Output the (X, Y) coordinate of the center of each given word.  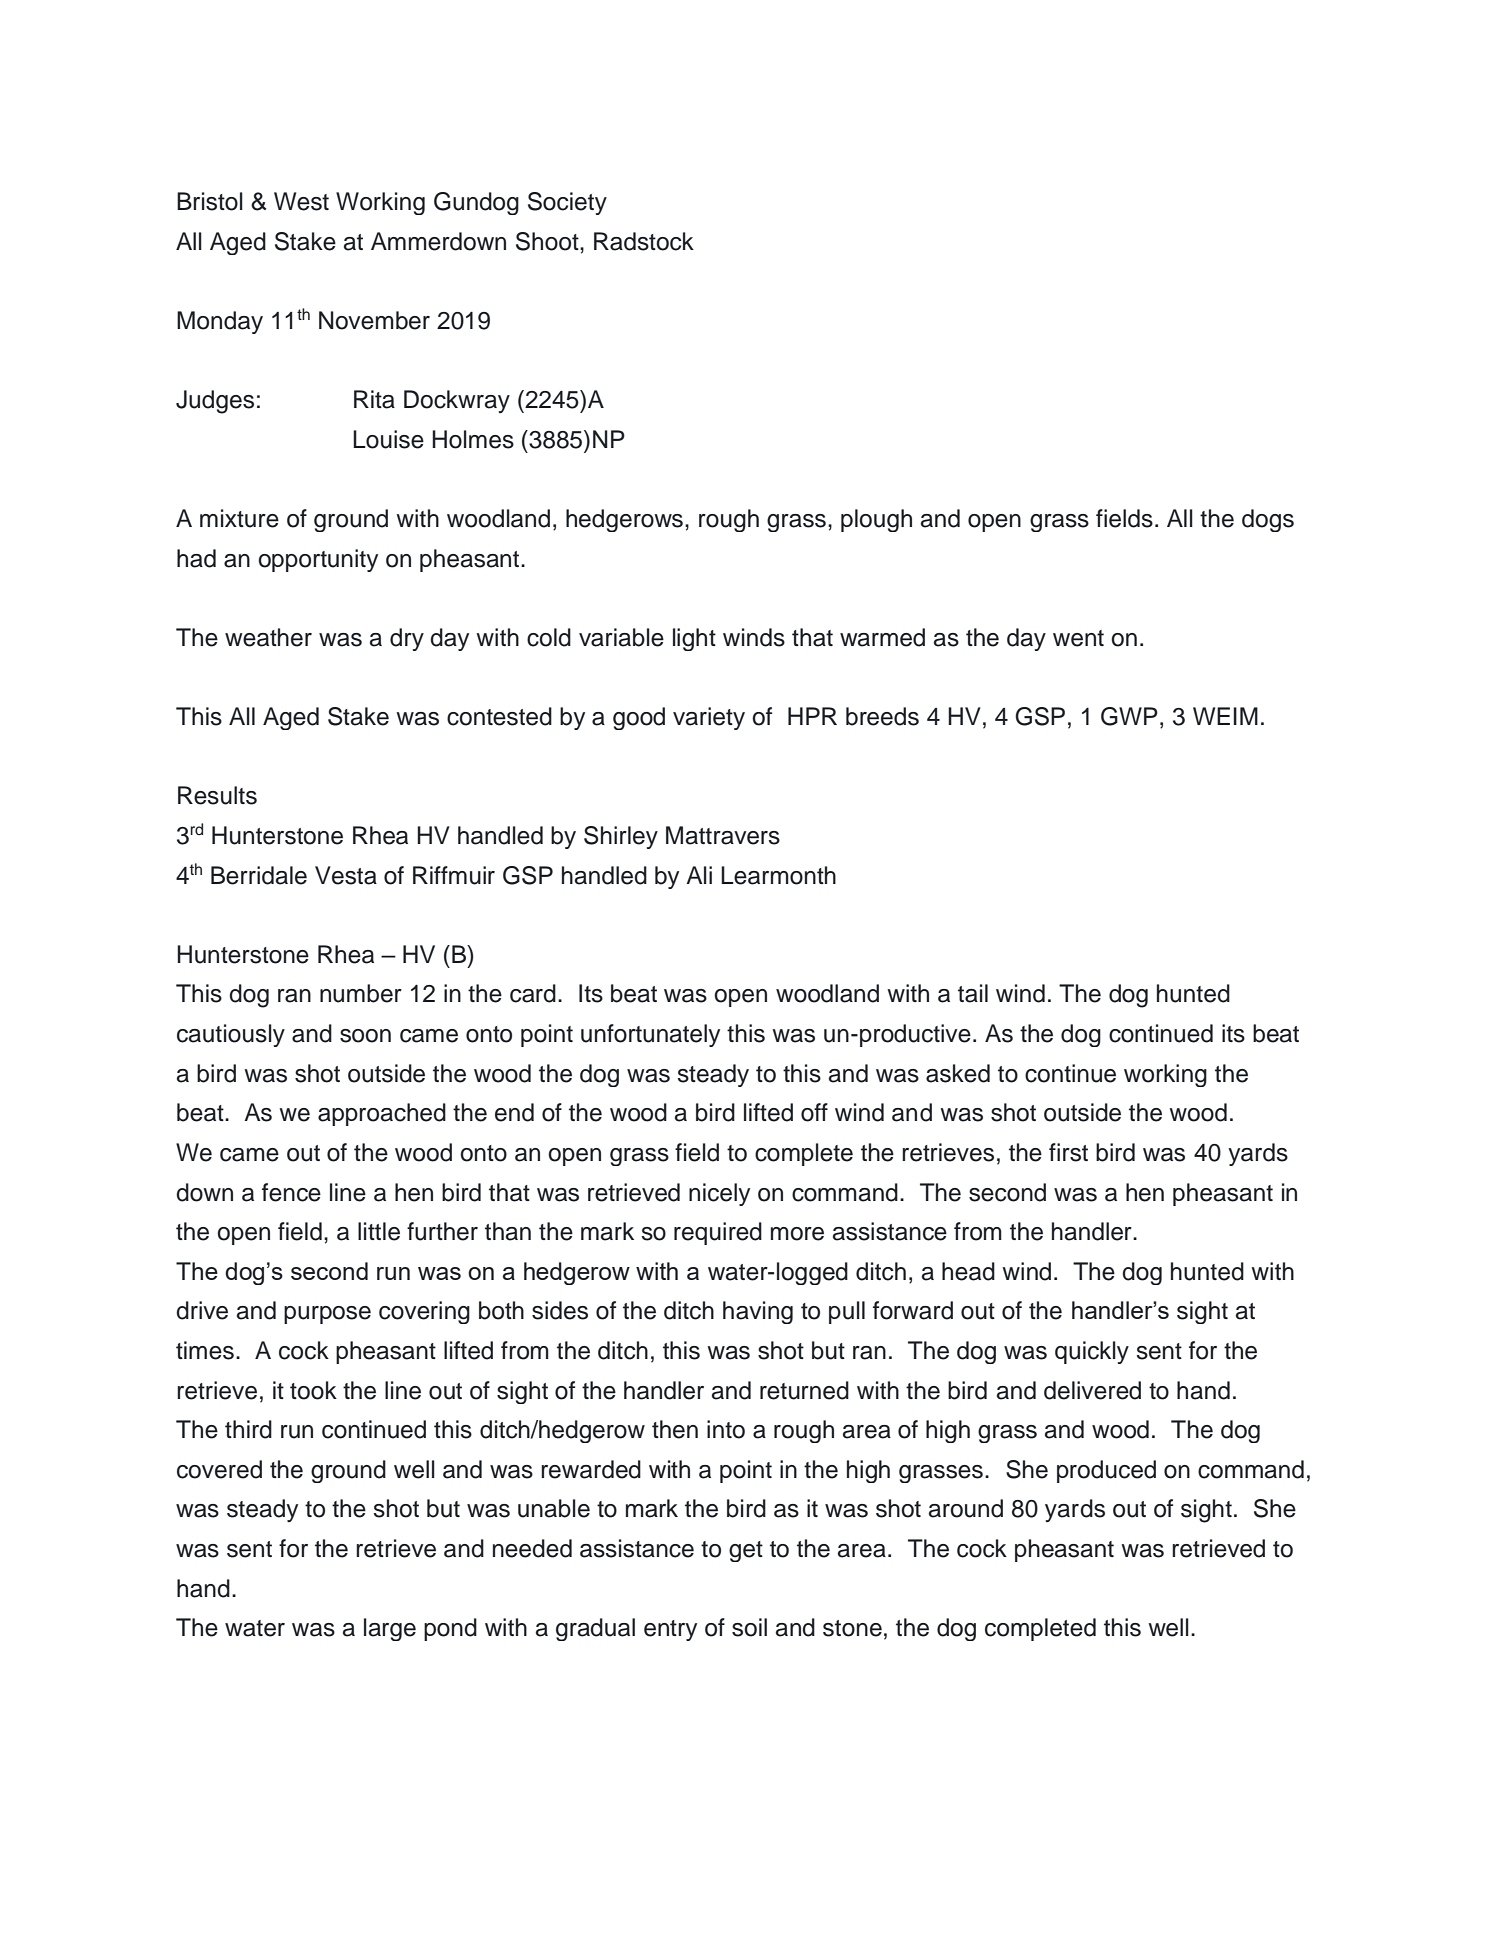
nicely (719, 1194)
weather (268, 637)
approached (382, 1114)
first (1068, 1152)
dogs (1268, 520)
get (746, 1551)
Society (567, 203)
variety (709, 718)
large (390, 1629)
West (301, 201)
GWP (1129, 716)
